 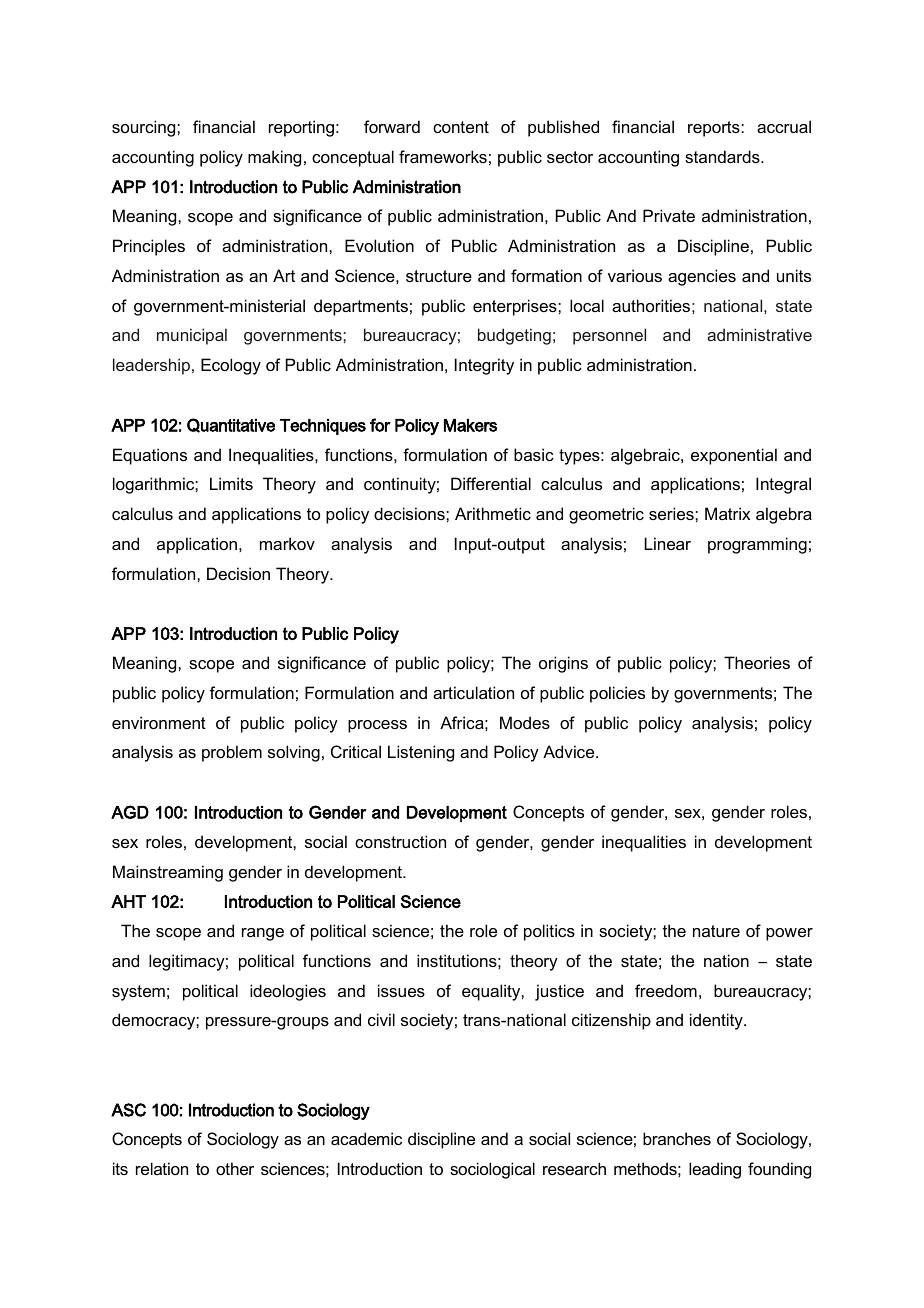 What do you see at coordinates (443, 156) in the screenshot?
I see `frameworks` at bounding box center [443, 156].
